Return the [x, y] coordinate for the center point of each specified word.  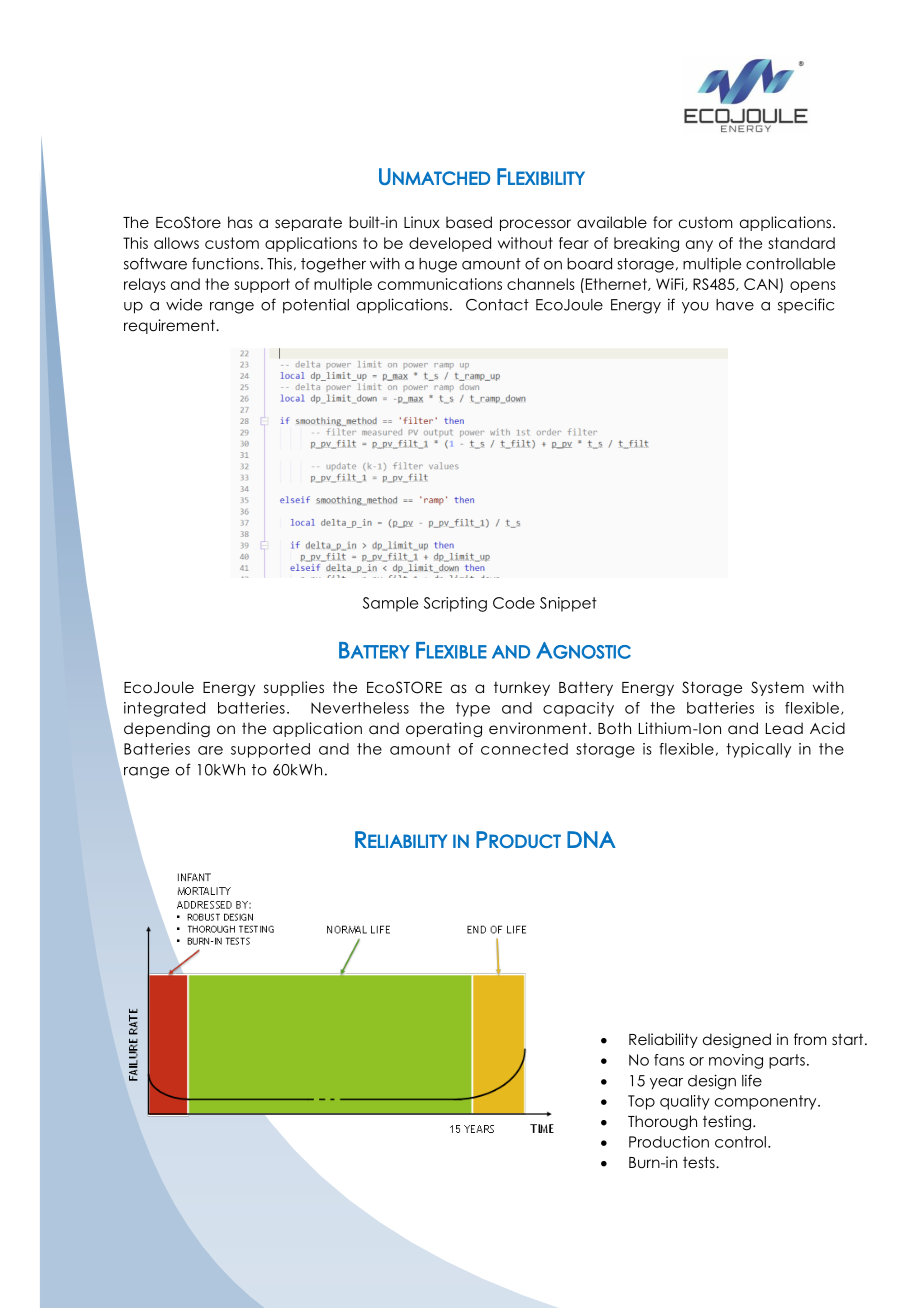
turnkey [522, 688]
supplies [294, 688]
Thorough [662, 1122]
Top [641, 1102]
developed [450, 244]
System [777, 688]
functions [225, 263]
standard [801, 243]
